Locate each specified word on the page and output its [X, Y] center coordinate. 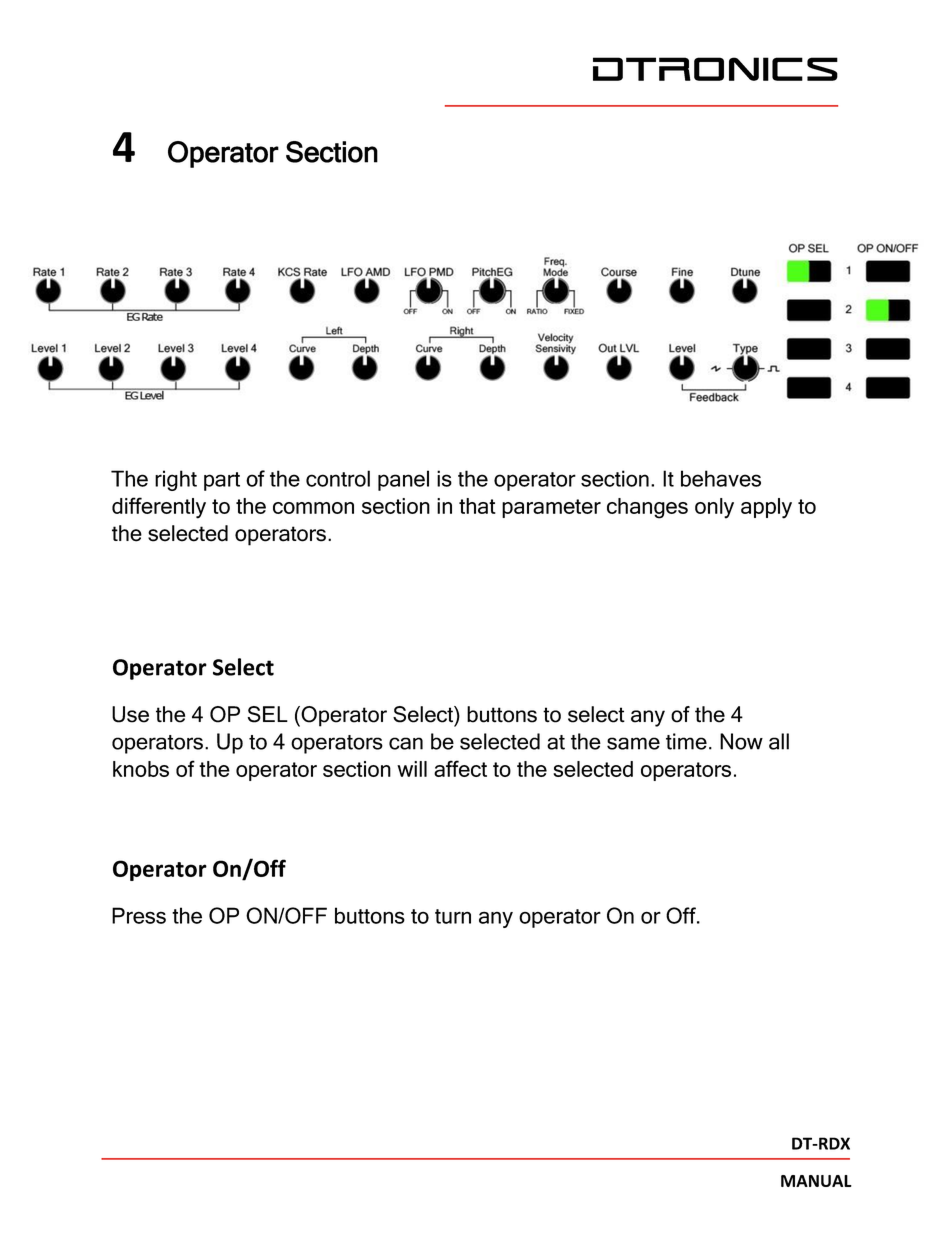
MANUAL [816, 1181]
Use [130, 714]
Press [139, 915]
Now [741, 741]
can [406, 743]
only [714, 508]
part [222, 481]
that [477, 506]
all [779, 741]
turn [453, 916]
